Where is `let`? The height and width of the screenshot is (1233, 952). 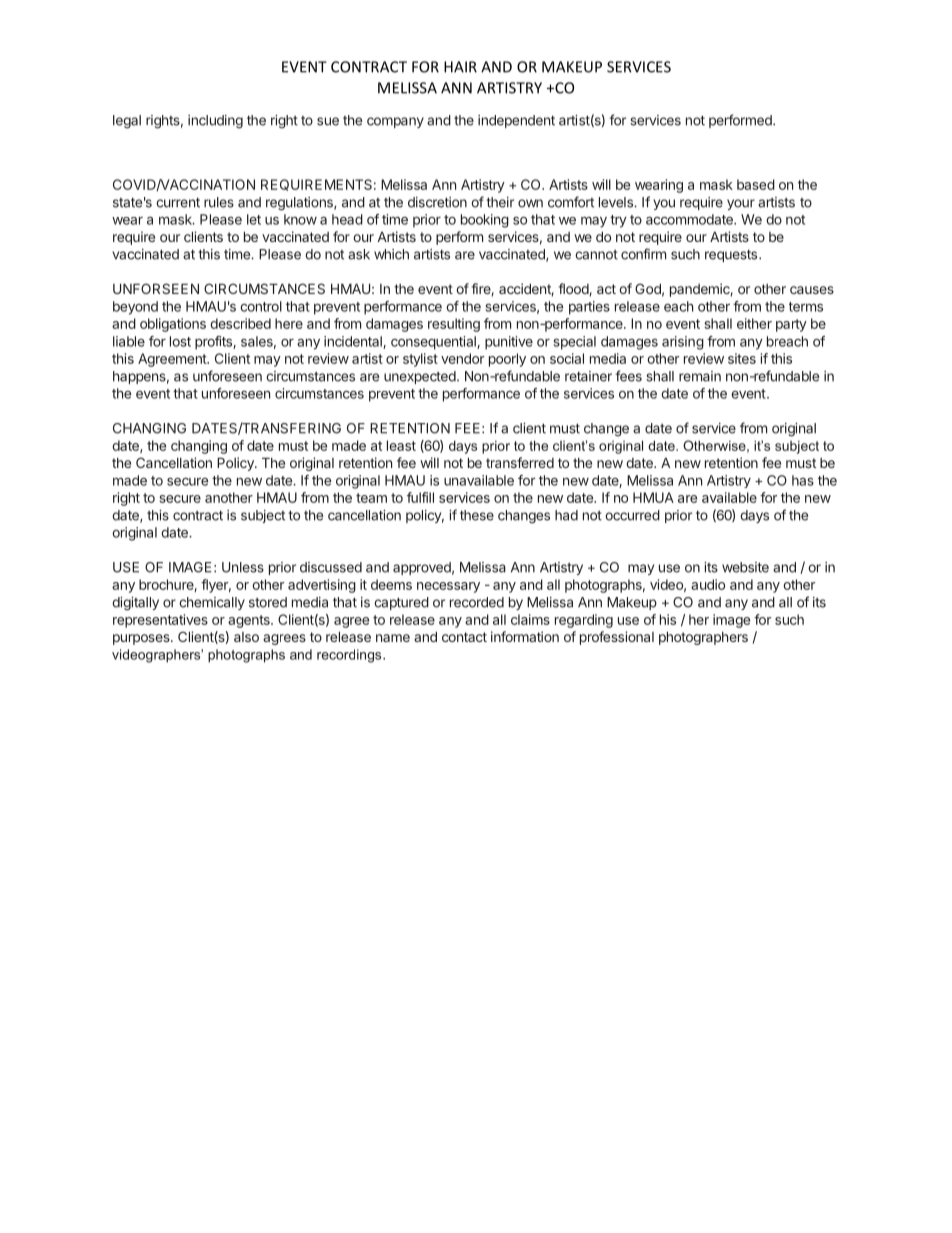 let is located at coordinates (254, 219).
